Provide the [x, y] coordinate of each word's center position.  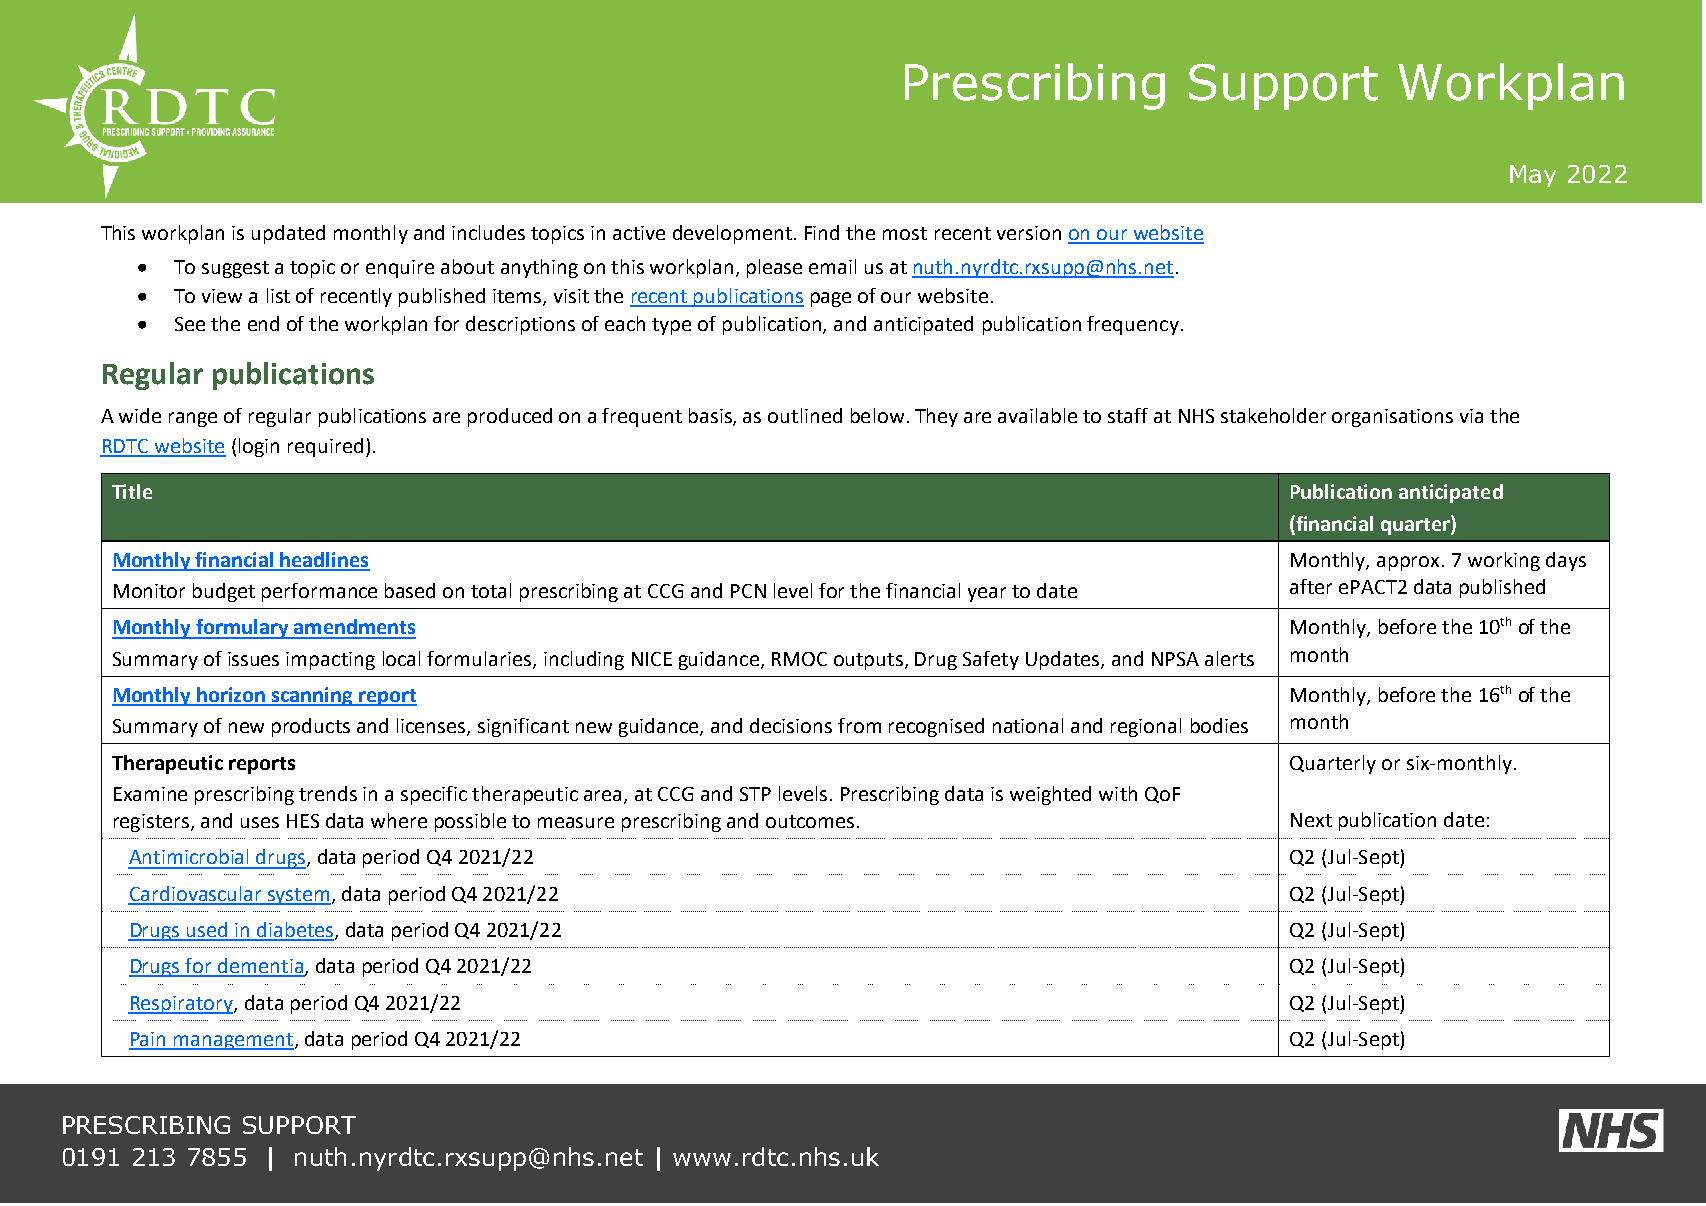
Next [1311, 820]
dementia [260, 967]
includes [488, 232]
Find [822, 232]
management [233, 1041]
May [1533, 176]
